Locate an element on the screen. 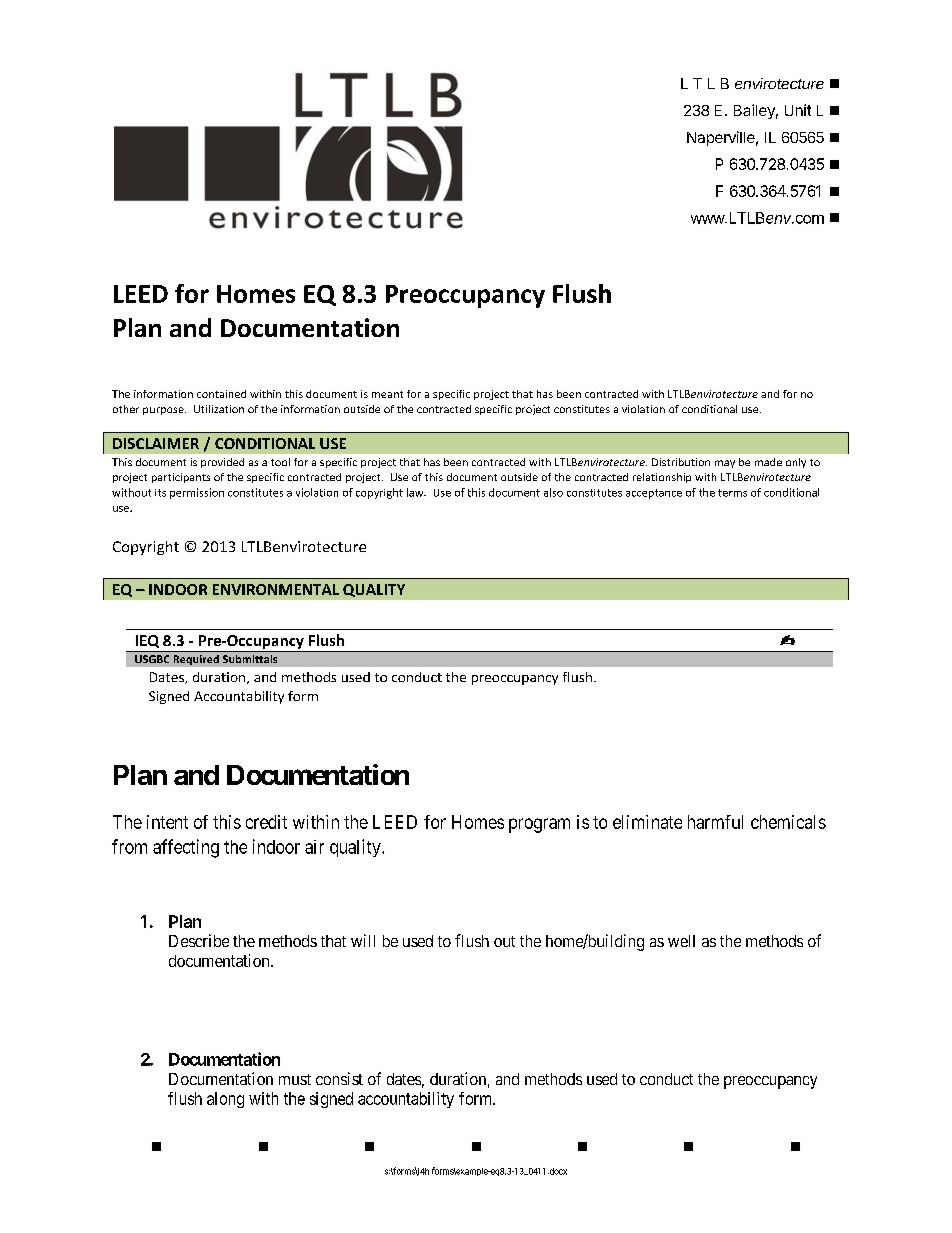  consist is located at coordinates (339, 1078).
